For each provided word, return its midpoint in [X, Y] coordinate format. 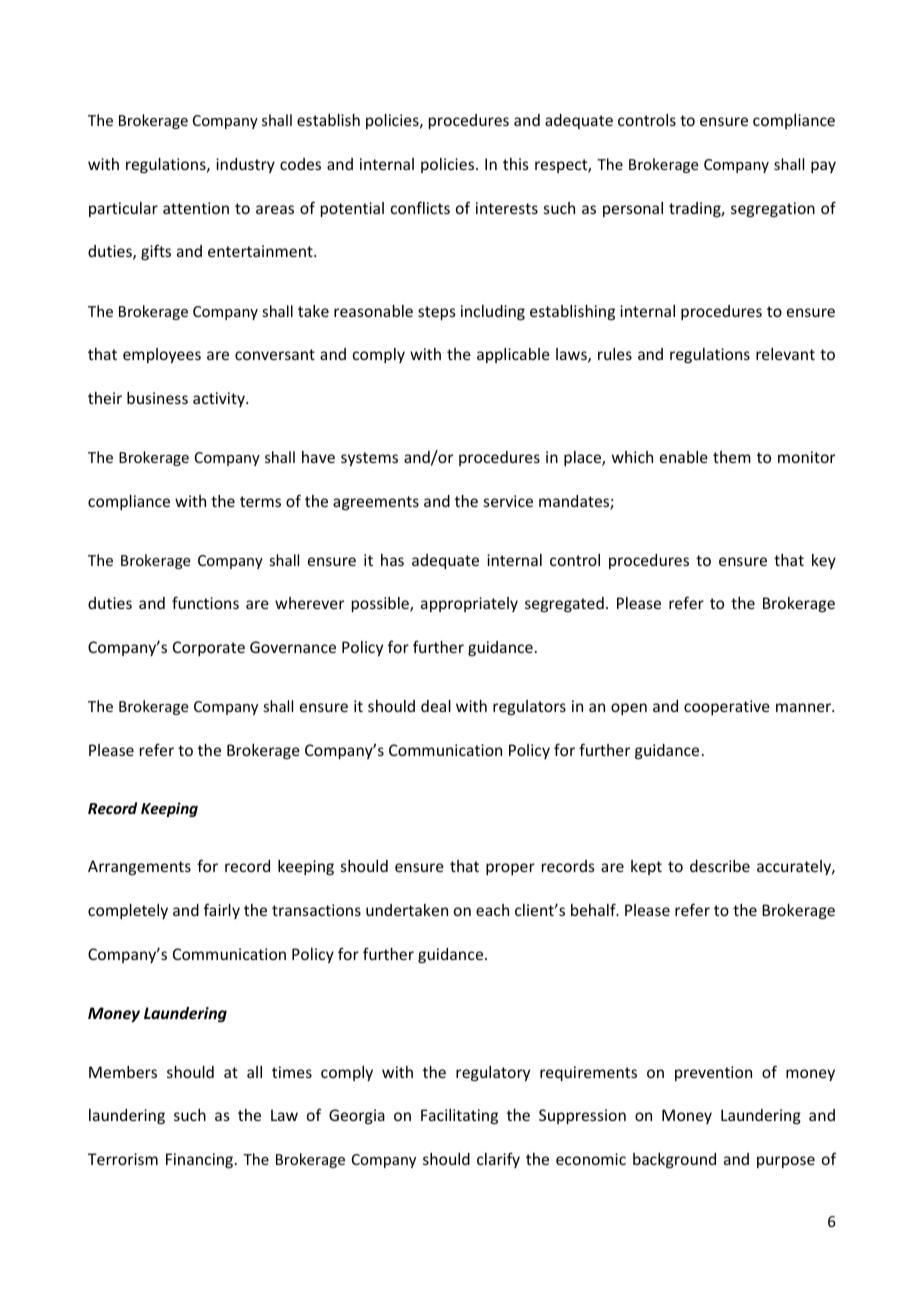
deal [436, 706]
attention [196, 208]
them [732, 457]
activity [220, 399]
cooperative [727, 707]
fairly [222, 911]
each [492, 910]
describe [720, 866]
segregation [773, 209]
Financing [201, 1160]
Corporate [209, 648]
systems [369, 459]
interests [507, 208]
